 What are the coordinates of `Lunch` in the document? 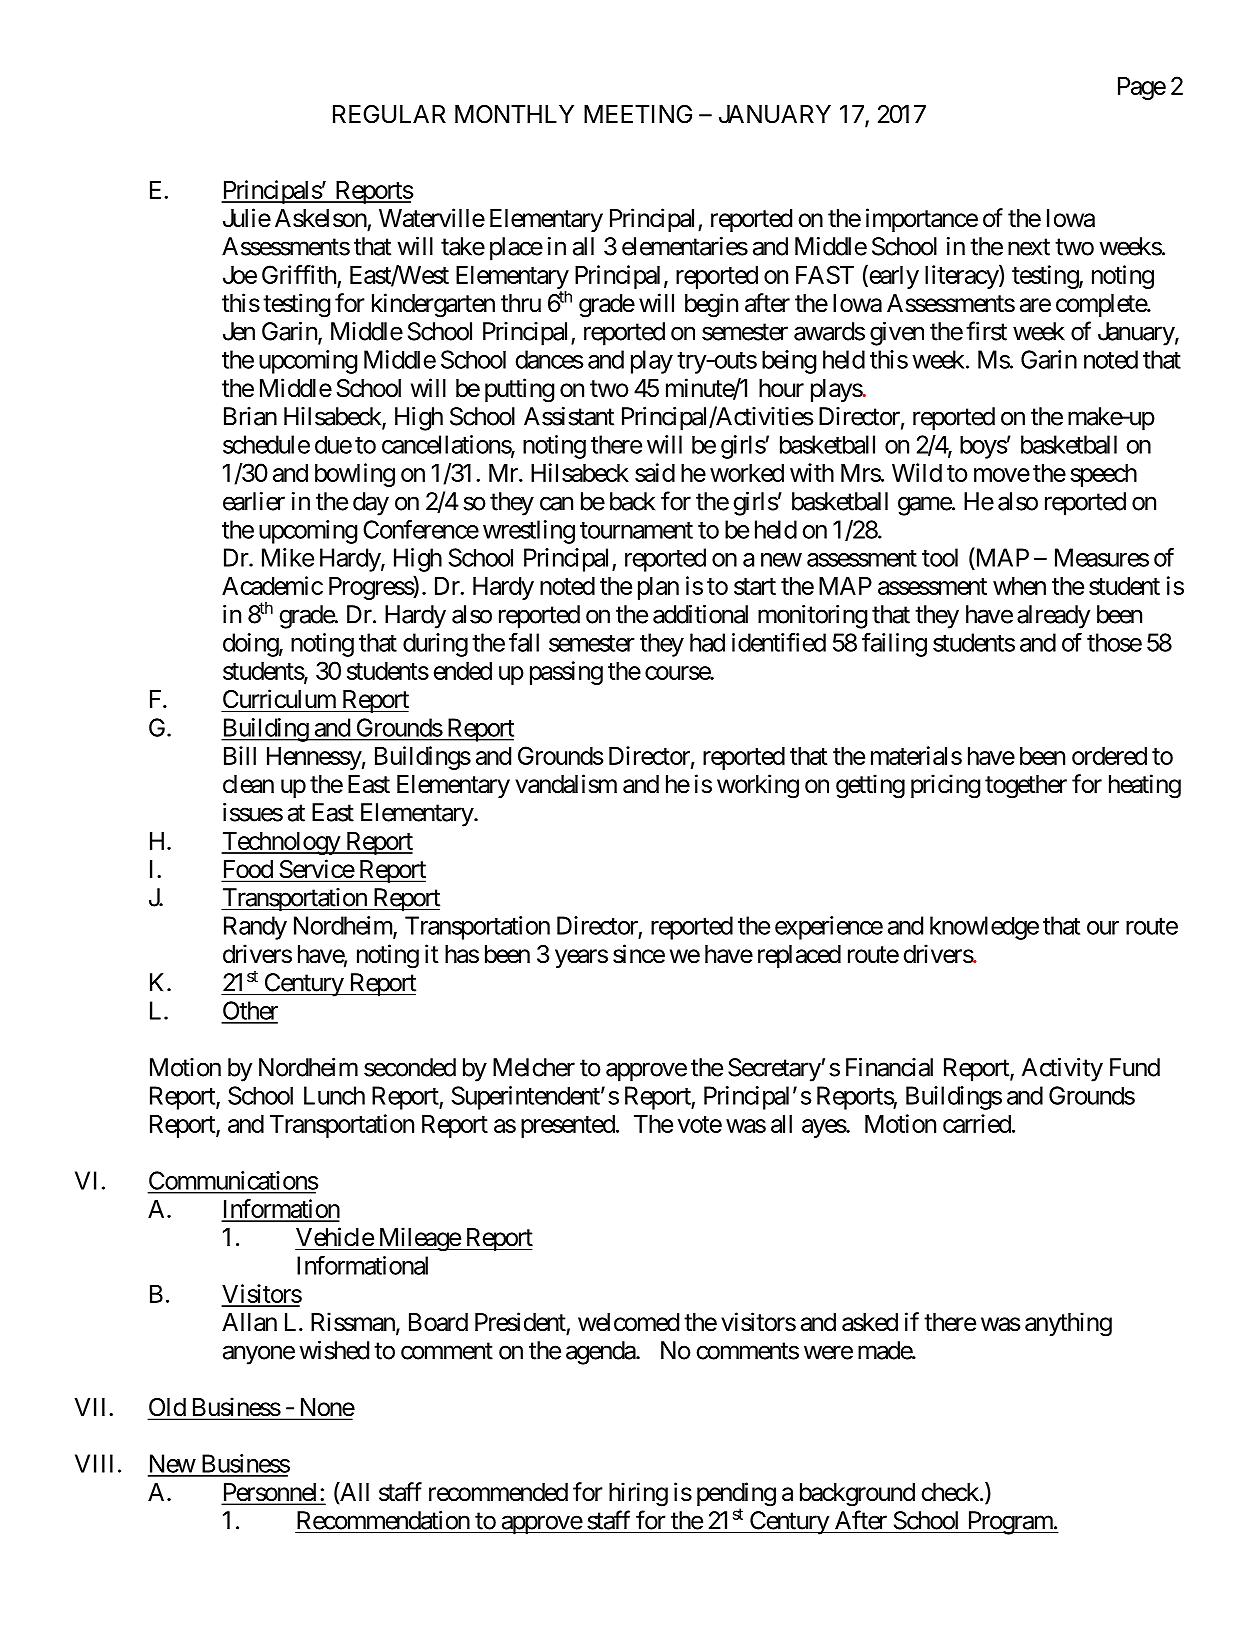 It's located at (334, 1095).
